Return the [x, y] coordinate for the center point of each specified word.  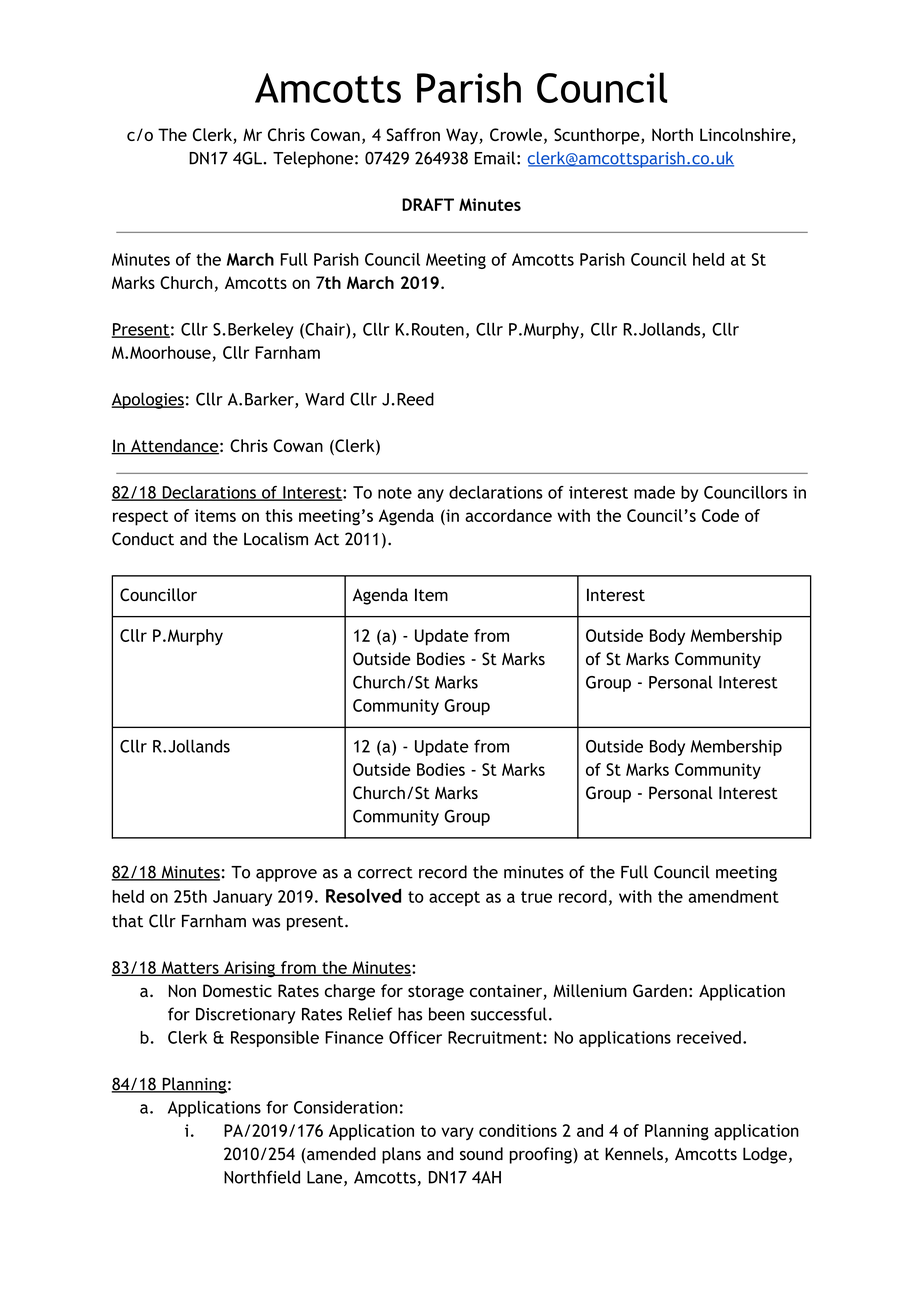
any [431, 495]
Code [720, 515]
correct [385, 873]
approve [286, 875]
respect [140, 518]
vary [457, 1133]
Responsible [275, 1039]
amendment [733, 896]
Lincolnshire [746, 136]
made [654, 492]
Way [463, 136]
